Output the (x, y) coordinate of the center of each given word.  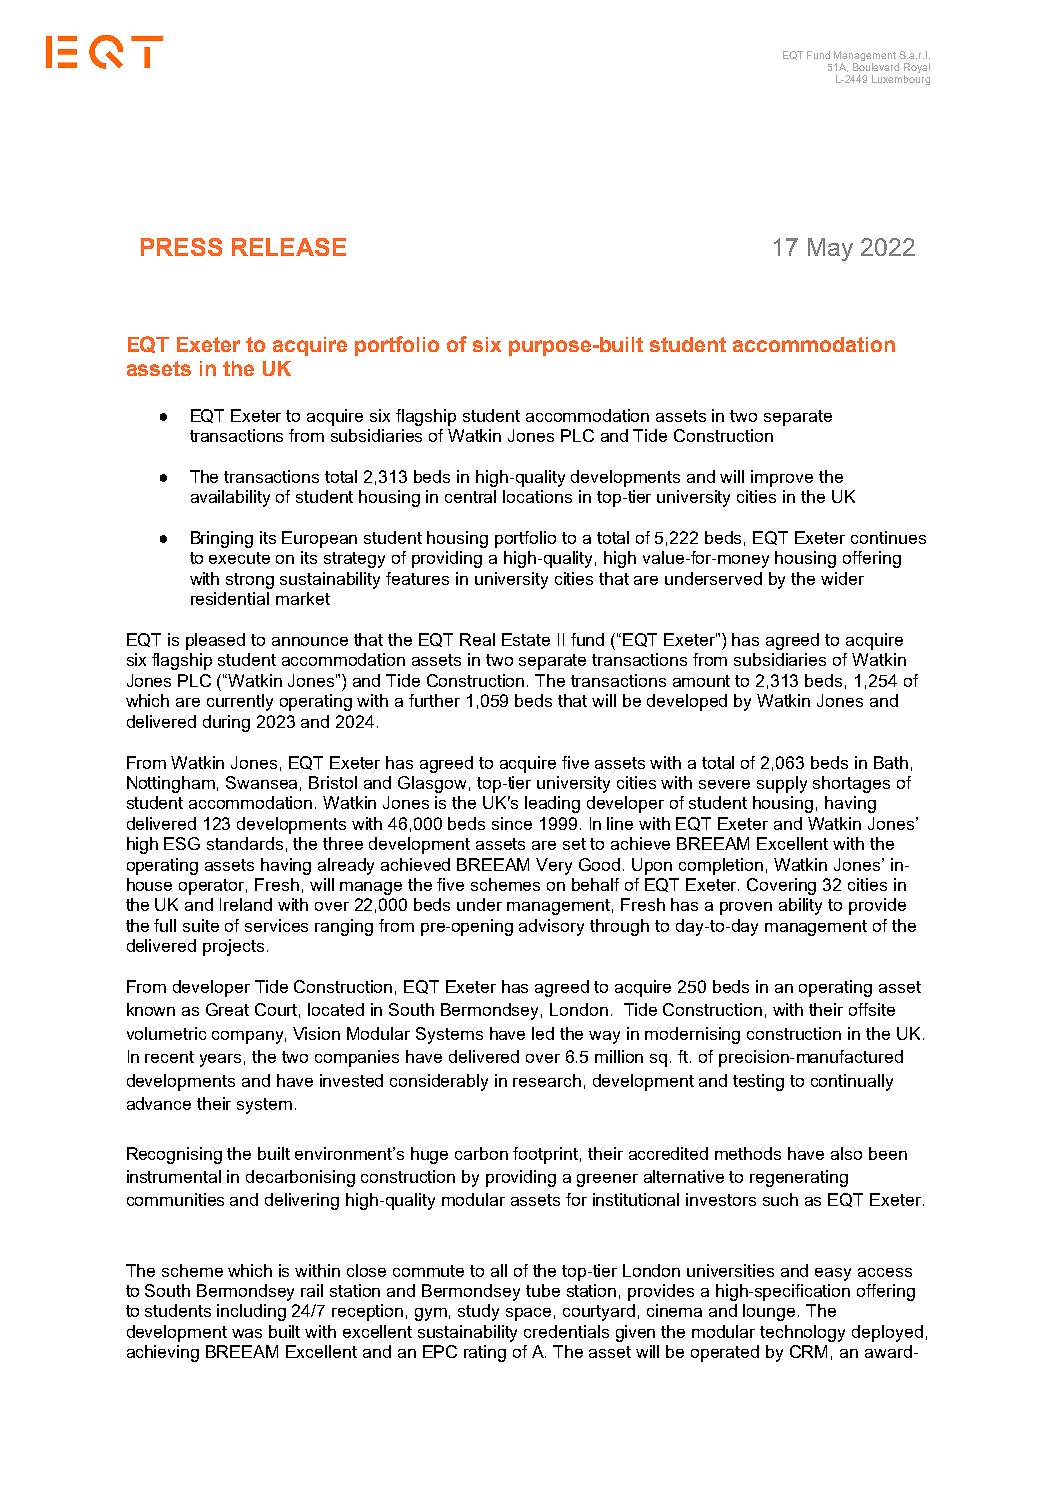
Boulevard (876, 67)
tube (543, 1290)
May (830, 249)
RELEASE (289, 247)
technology (802, 1333)
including (251, 1312)
